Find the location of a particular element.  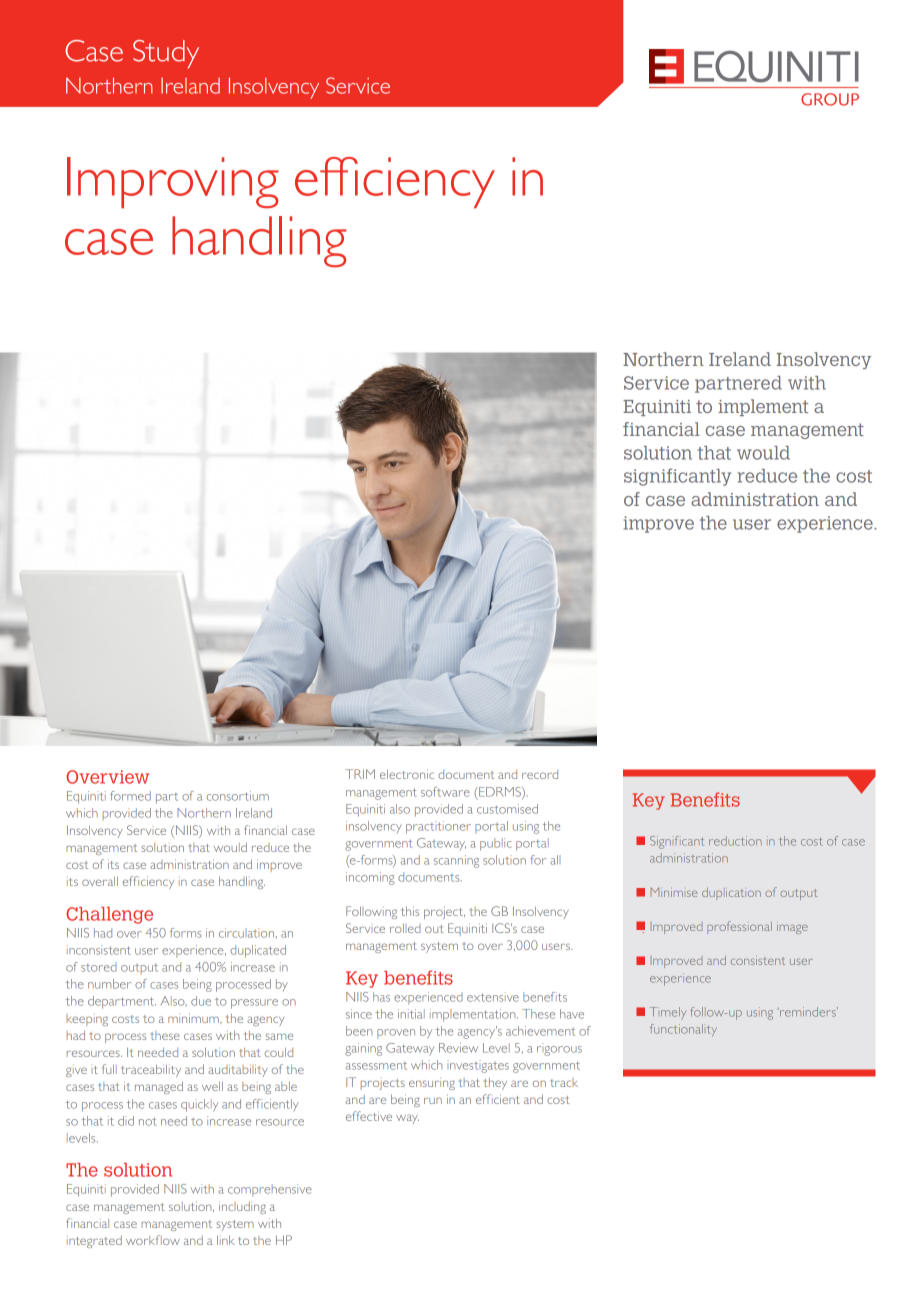

duplication is located at coordinates (731, 894).
